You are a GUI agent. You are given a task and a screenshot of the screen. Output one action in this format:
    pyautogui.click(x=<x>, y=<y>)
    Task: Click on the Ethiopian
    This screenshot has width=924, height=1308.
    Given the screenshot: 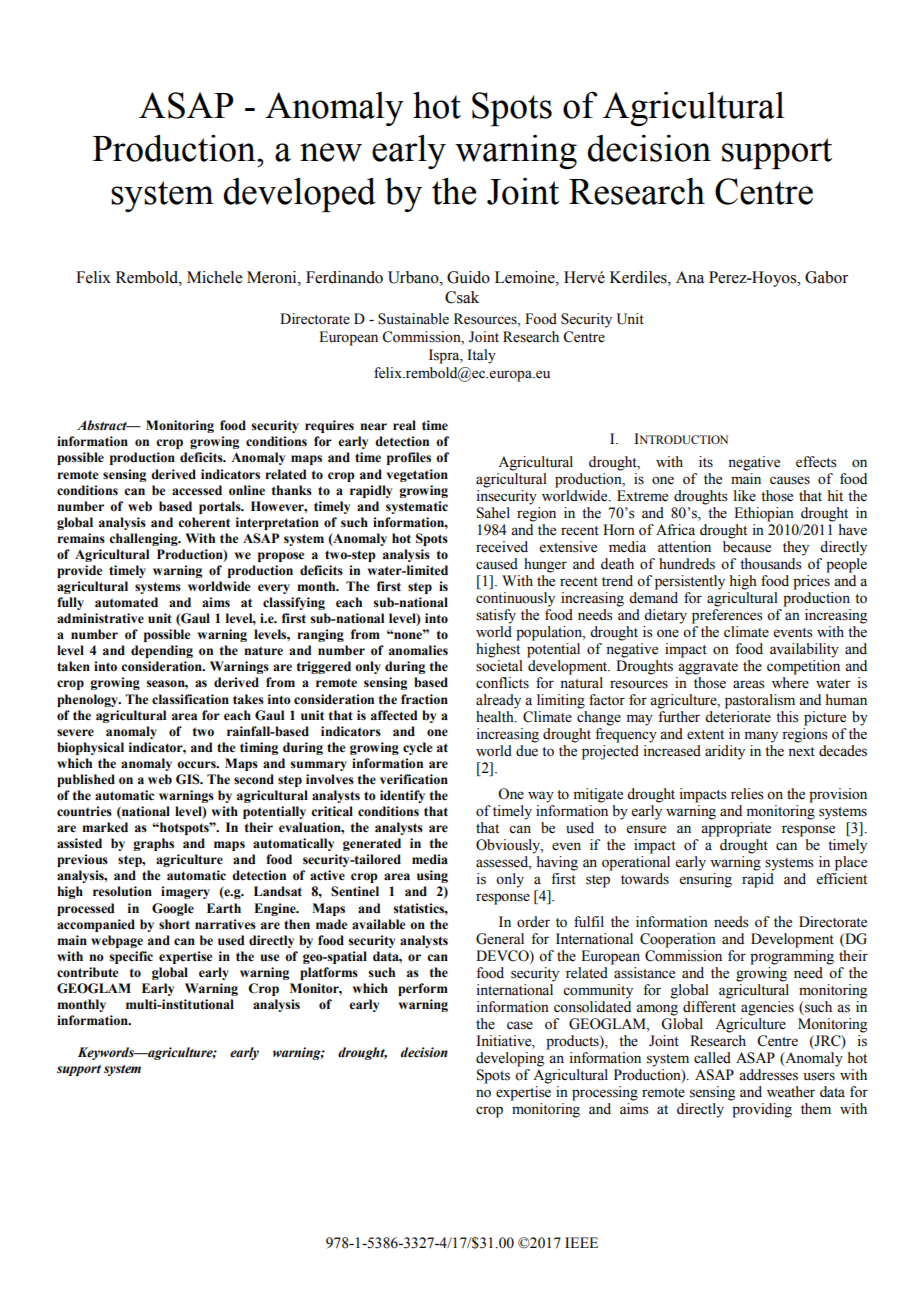 What is the action you would take?
    pyautogui.click(x=764, y=514)
